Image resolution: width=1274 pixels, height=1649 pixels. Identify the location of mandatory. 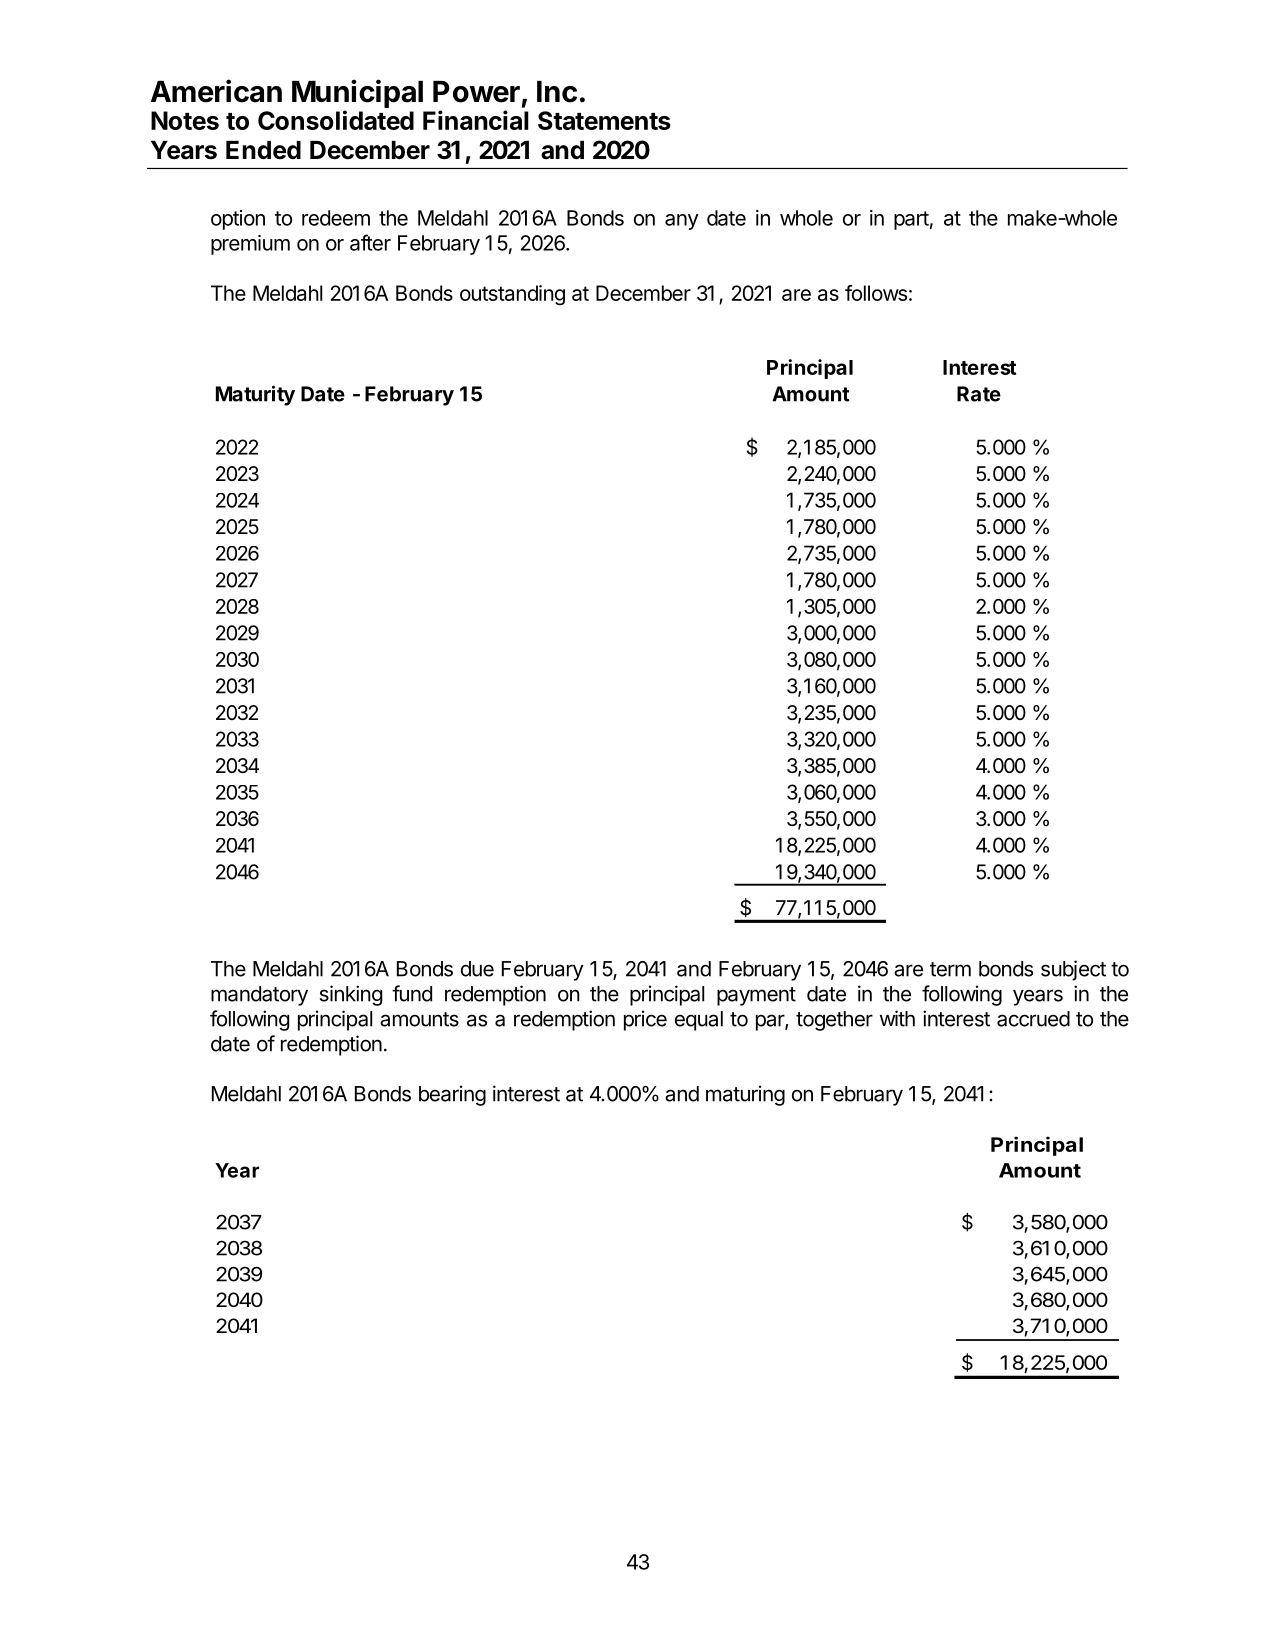
(259, 996).
